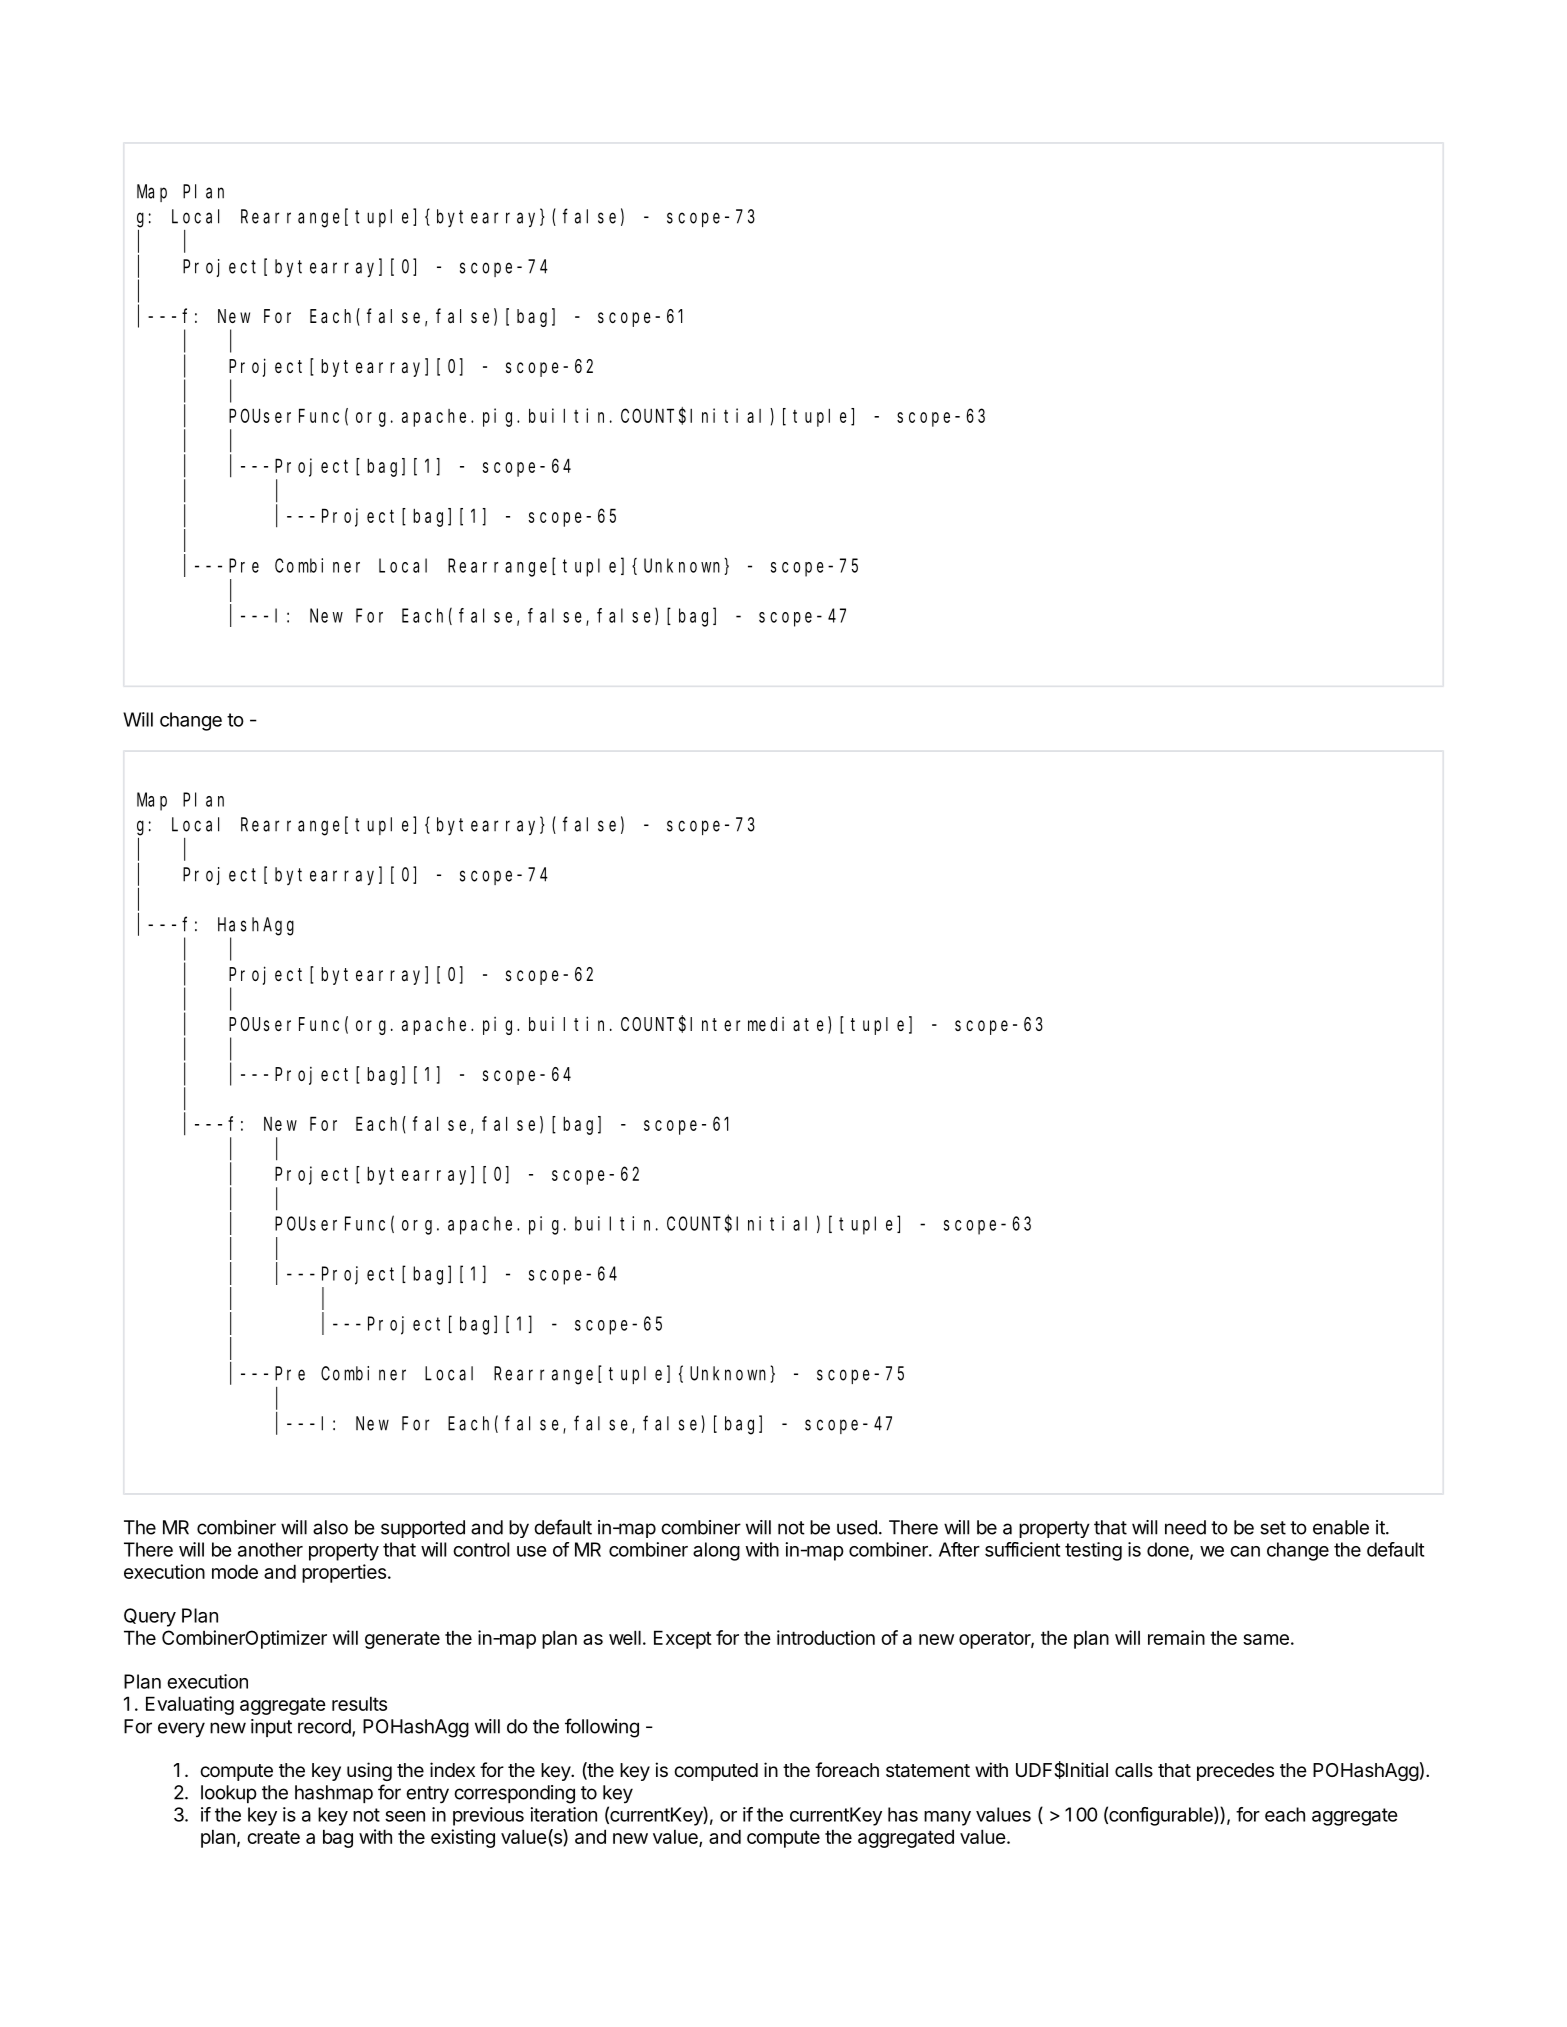 The height and width of the page is (2027, 1567). Describe the element at coordinates (683, 1639) in the page. I see `Except` at that location.
